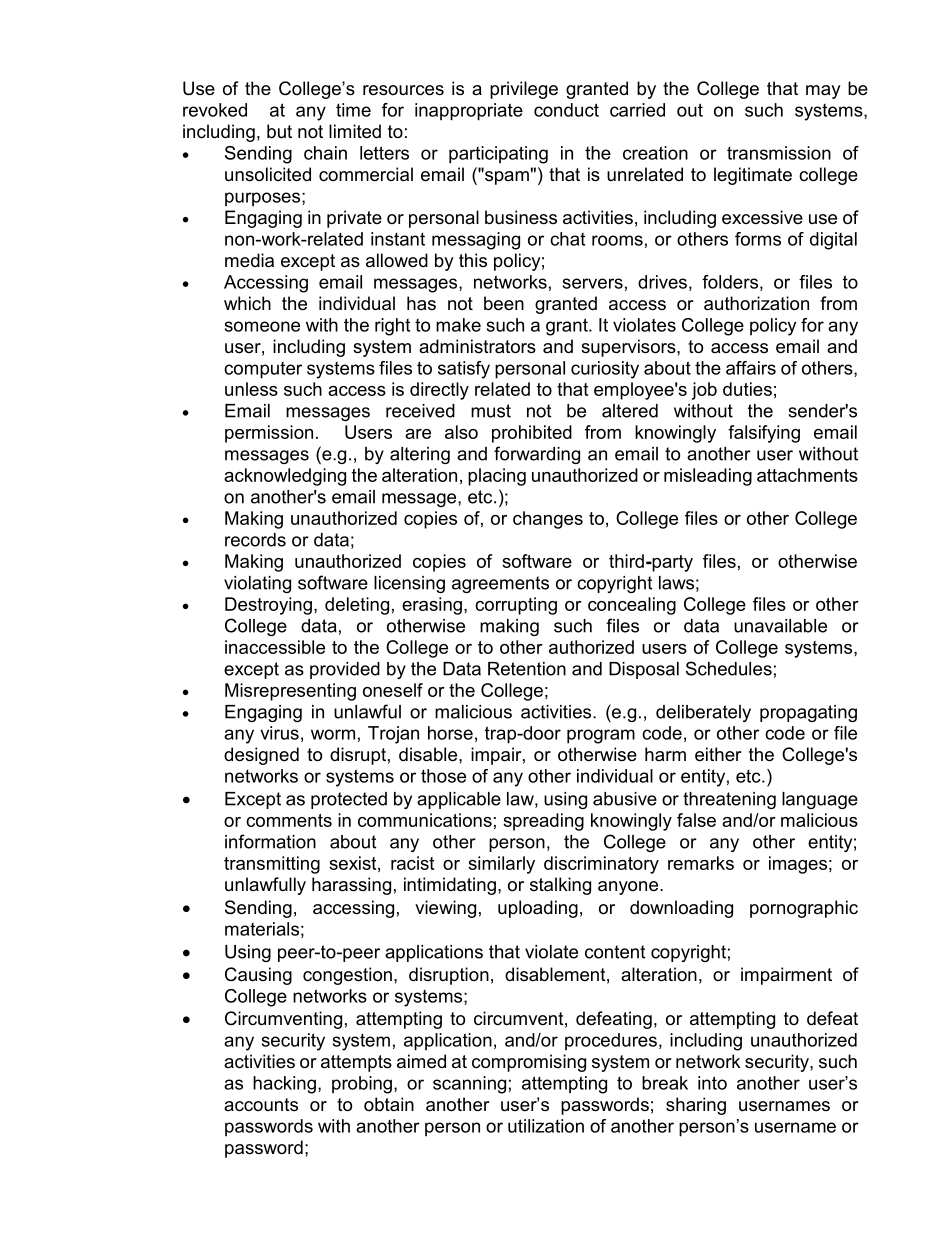  I want to click on compromising, so click(529, 1063).
